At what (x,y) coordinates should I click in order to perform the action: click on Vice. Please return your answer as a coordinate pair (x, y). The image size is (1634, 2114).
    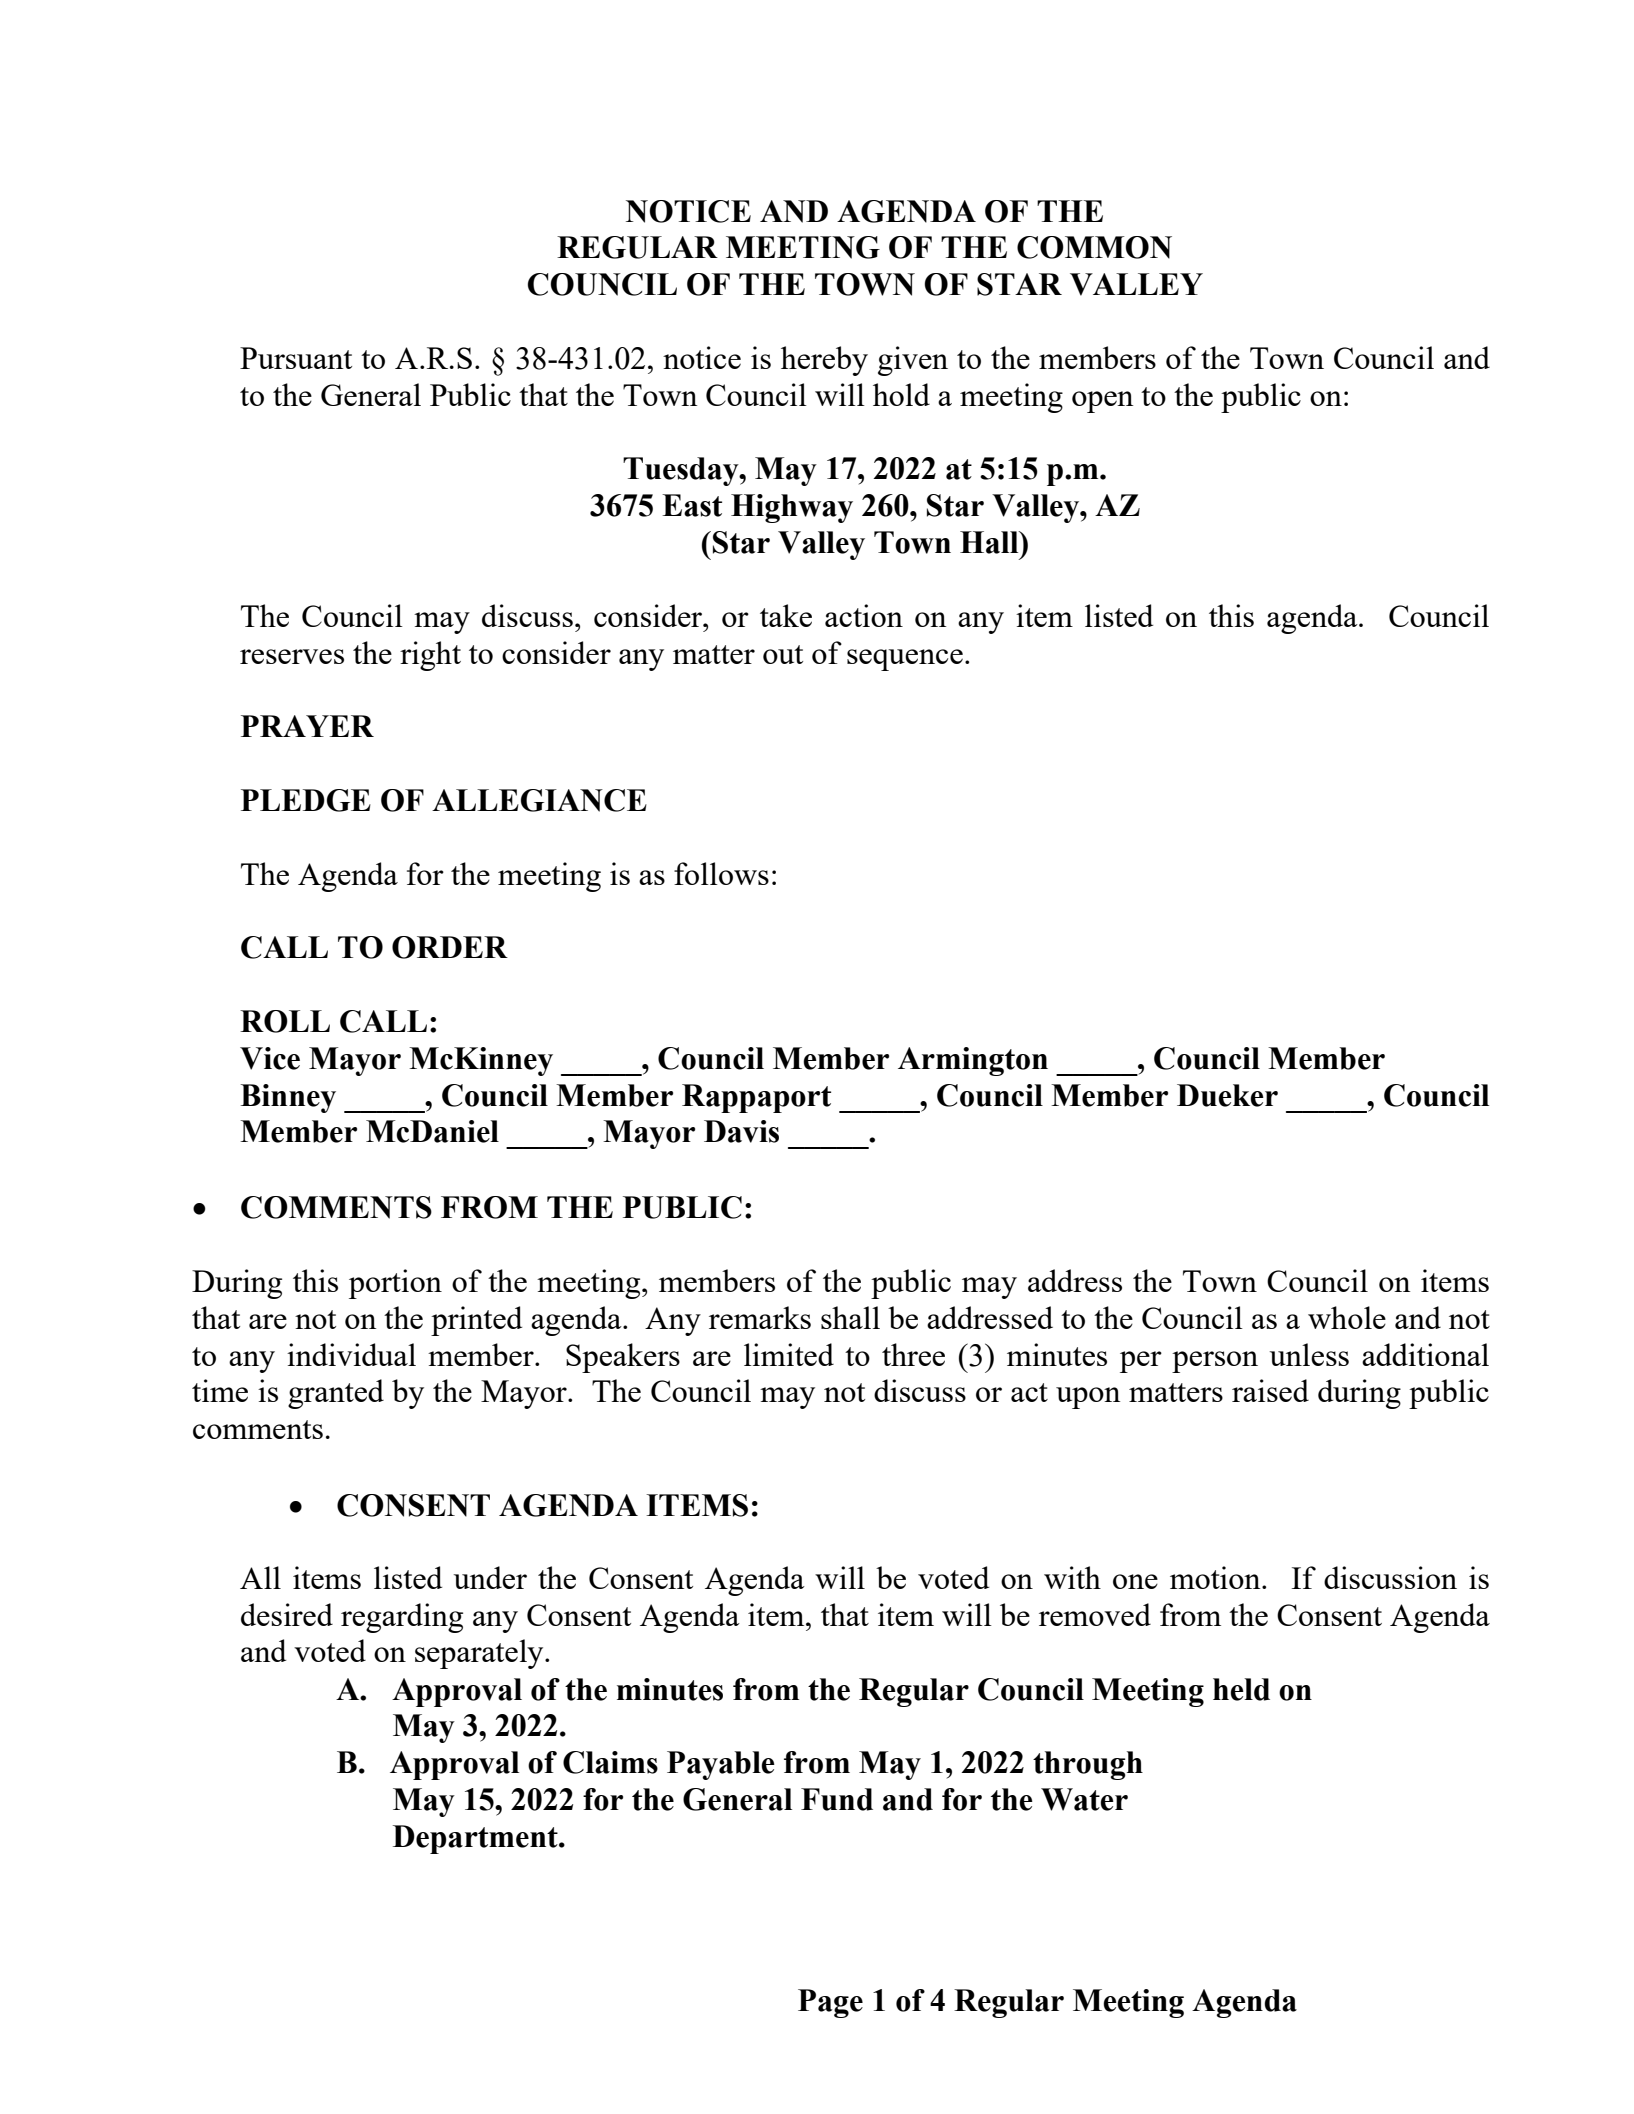
    Looking at the image, I should click on (270, 1058).
